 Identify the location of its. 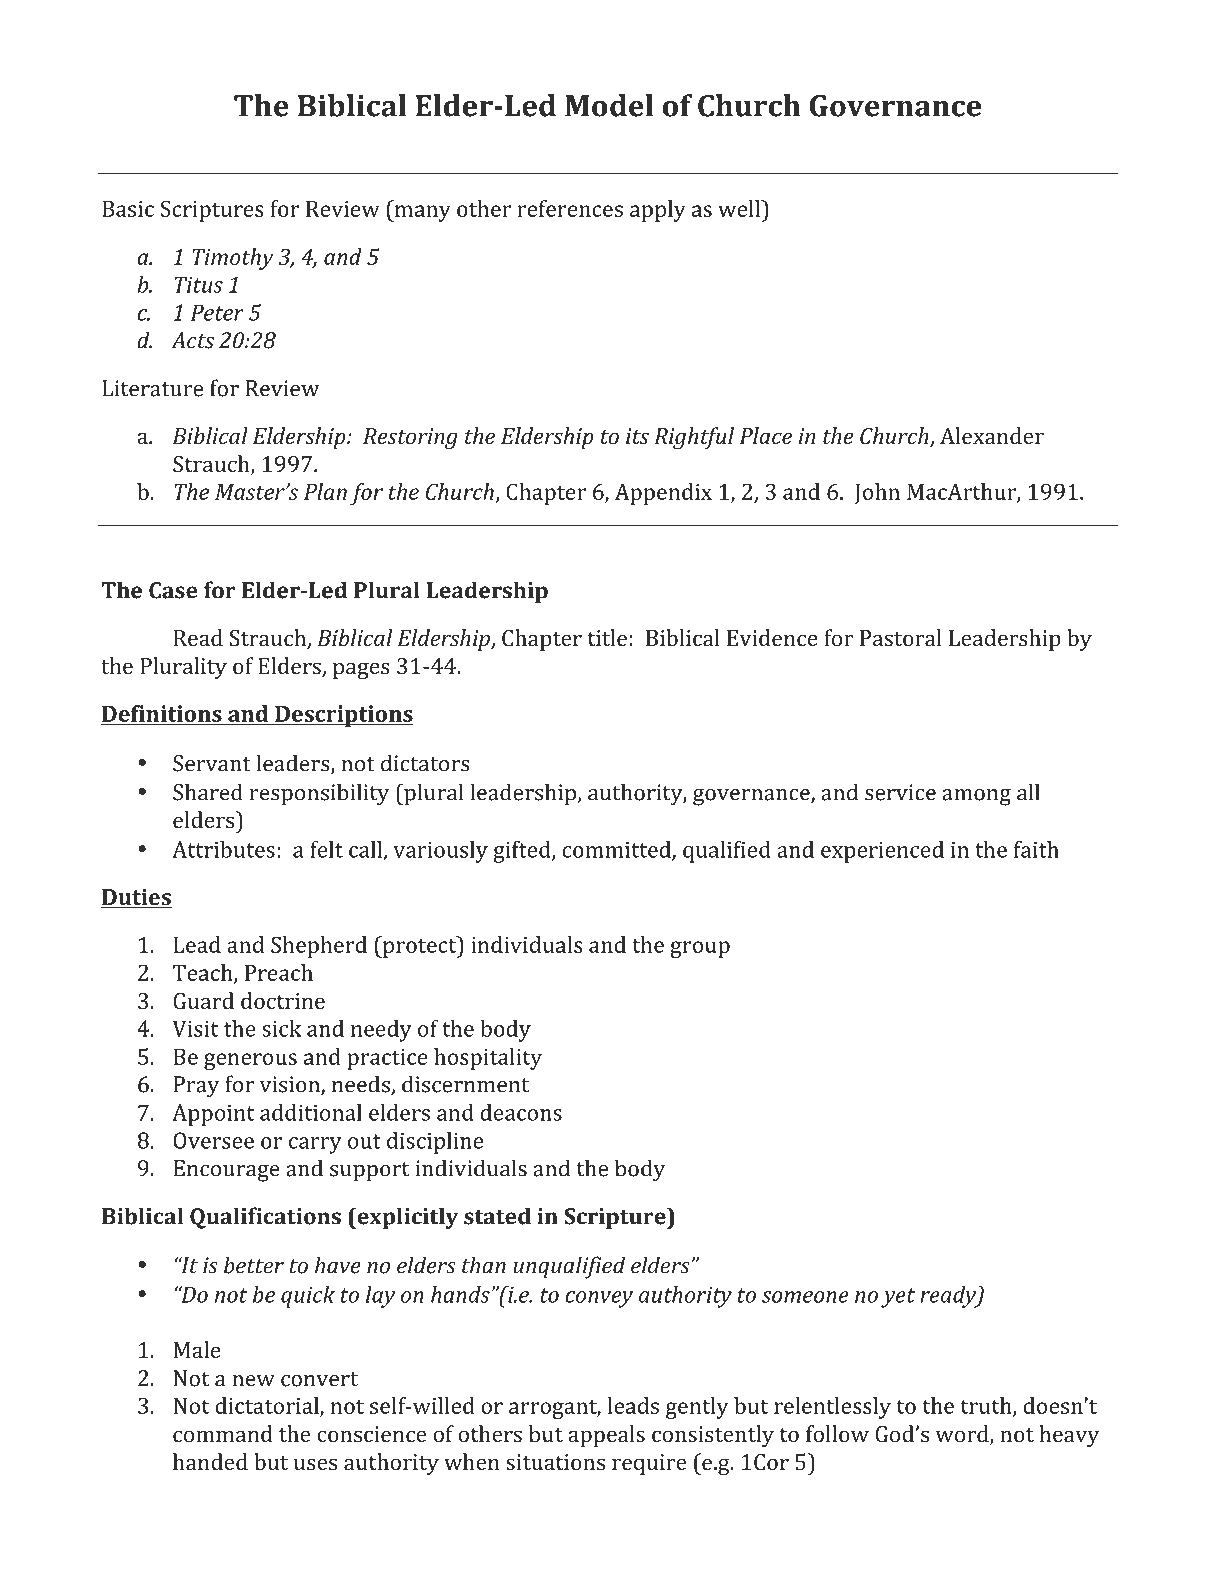
(637, 436).
